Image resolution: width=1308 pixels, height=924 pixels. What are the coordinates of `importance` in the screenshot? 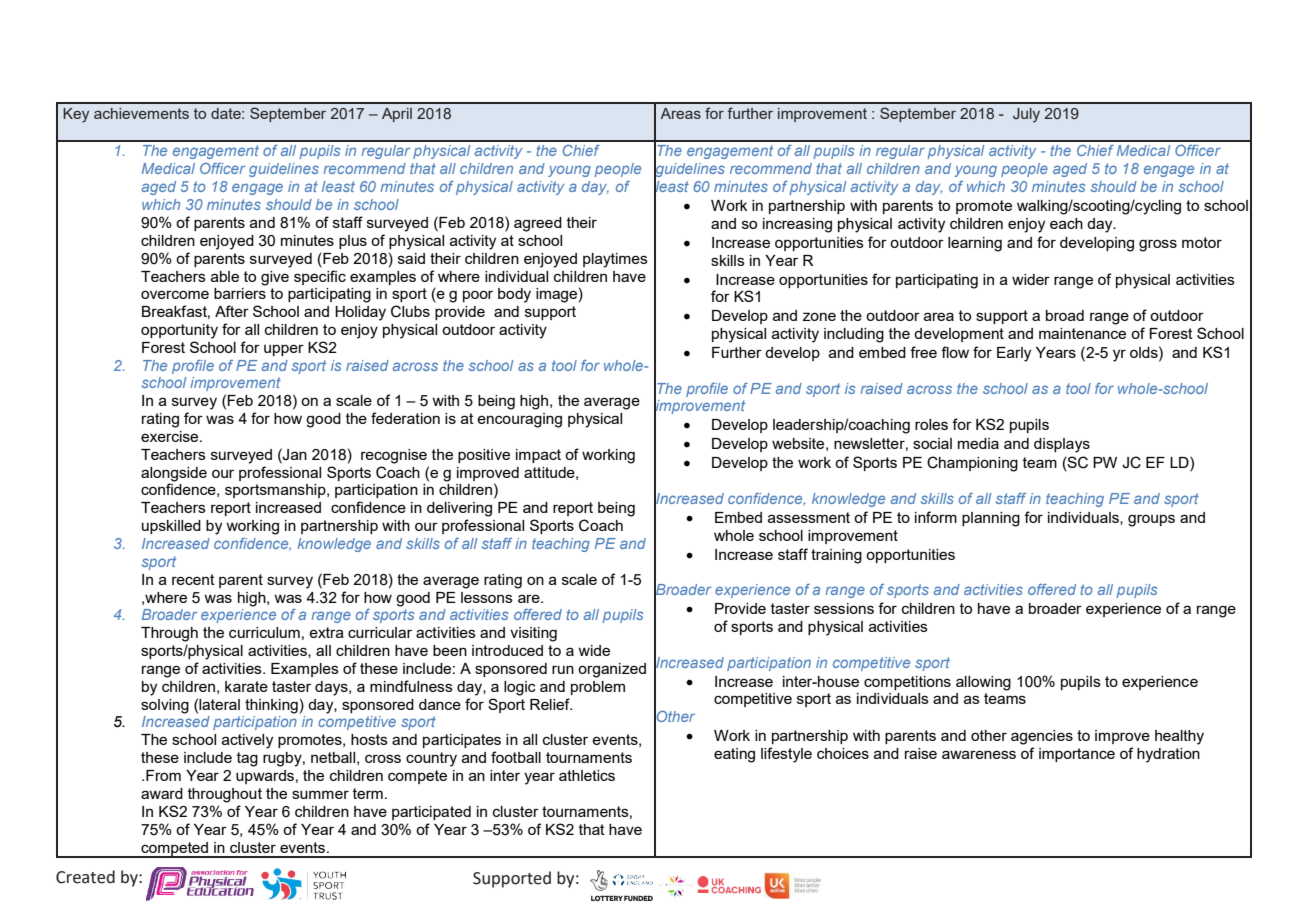 It's located at (1077, 755).
